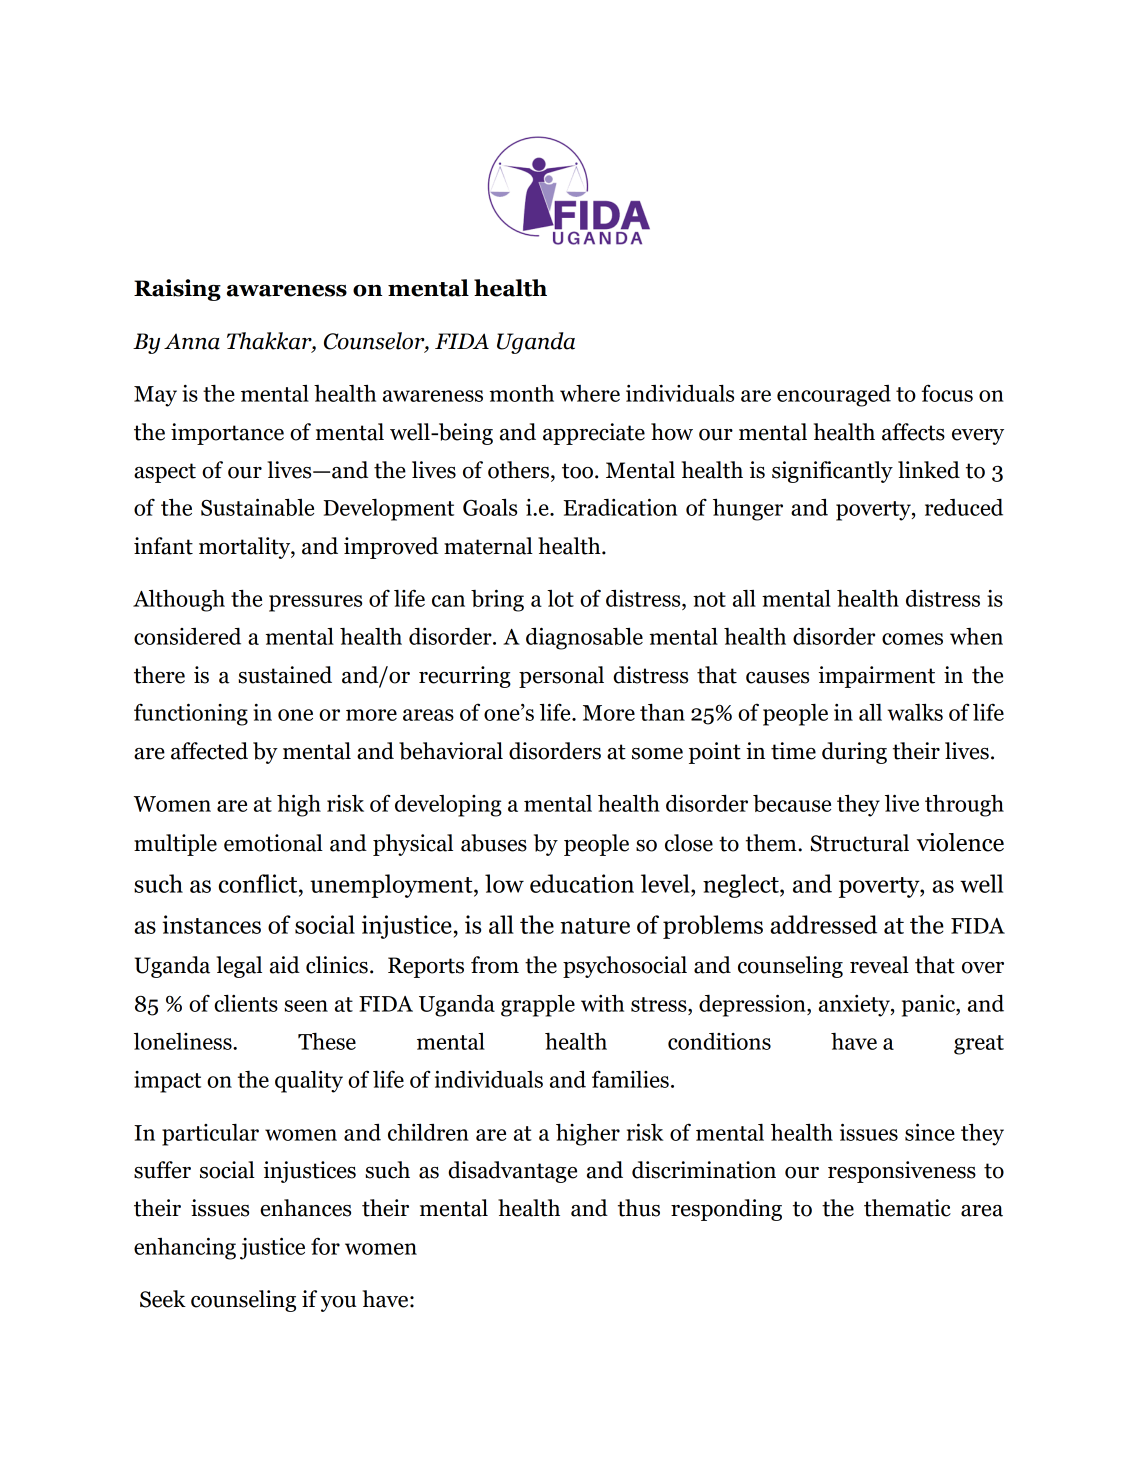  I want to click on encouraged, so click(834, 396).
